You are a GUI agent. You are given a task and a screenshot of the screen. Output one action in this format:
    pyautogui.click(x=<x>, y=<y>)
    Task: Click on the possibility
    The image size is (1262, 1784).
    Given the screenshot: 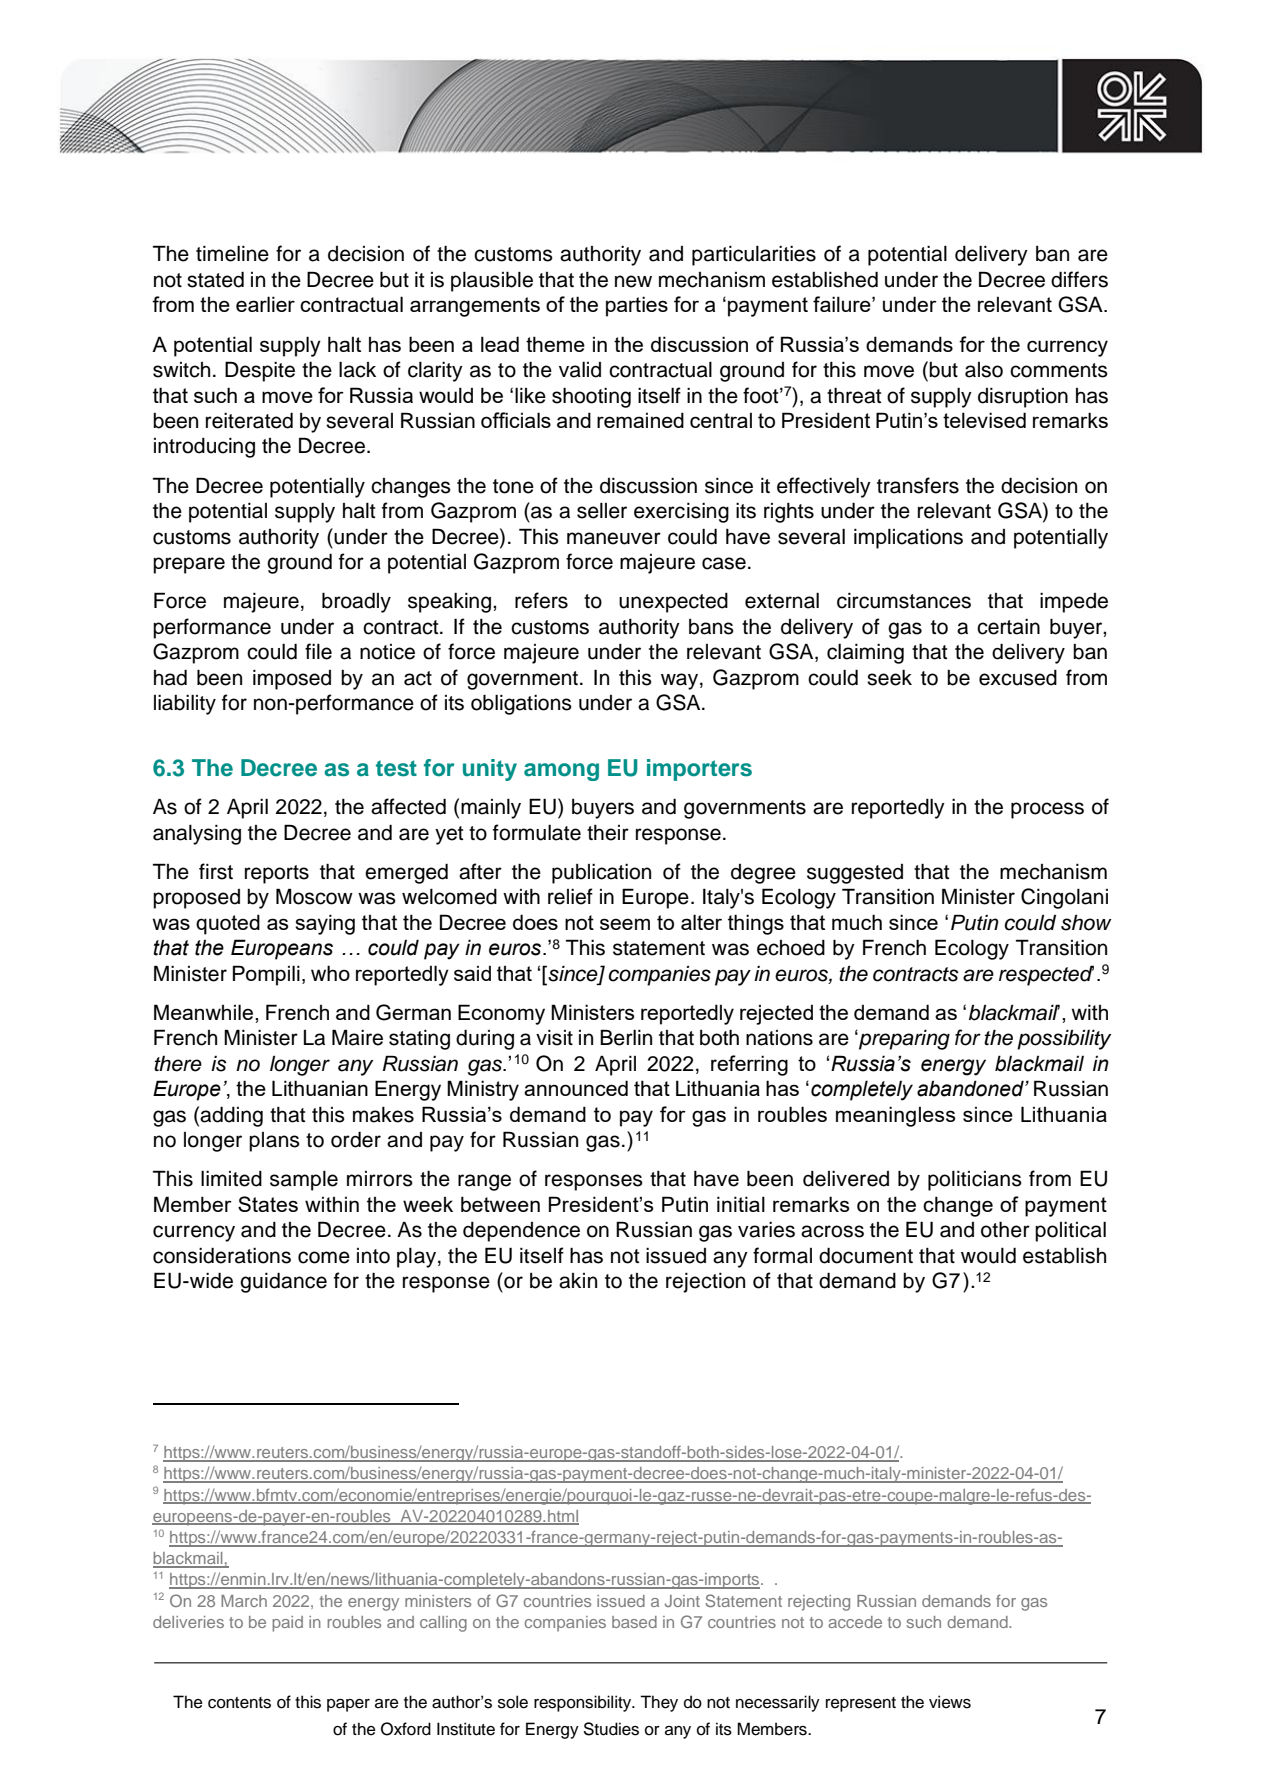 What is the action you would take?
    pyautogui.click(x=1064, y=1039)
